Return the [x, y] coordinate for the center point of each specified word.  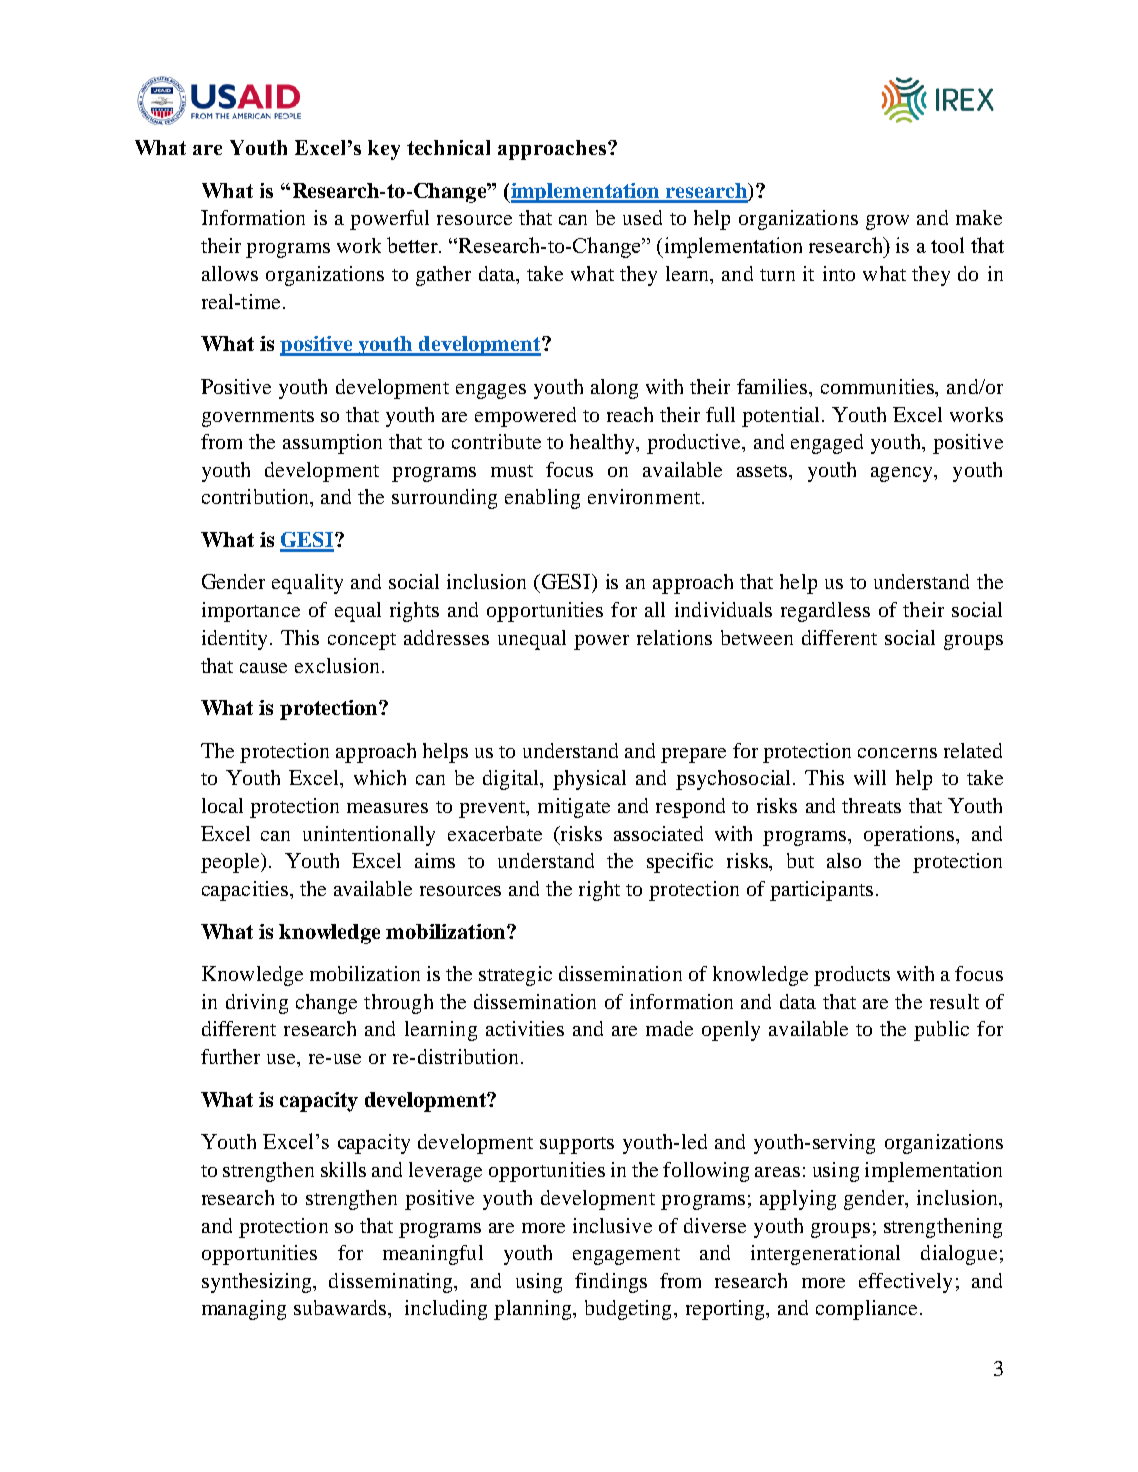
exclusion [337, 665]
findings [611, 1283]
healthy [604, 444]
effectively [905, 1283]
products [852, 976]
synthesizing [258, 1283]
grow [887, 222]
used [642, 217]
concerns [897, 753]
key [384, 150]
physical [589, 780]
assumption [332, 444]
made [669, 1028]
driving [257, 1004]
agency [903, 474]
